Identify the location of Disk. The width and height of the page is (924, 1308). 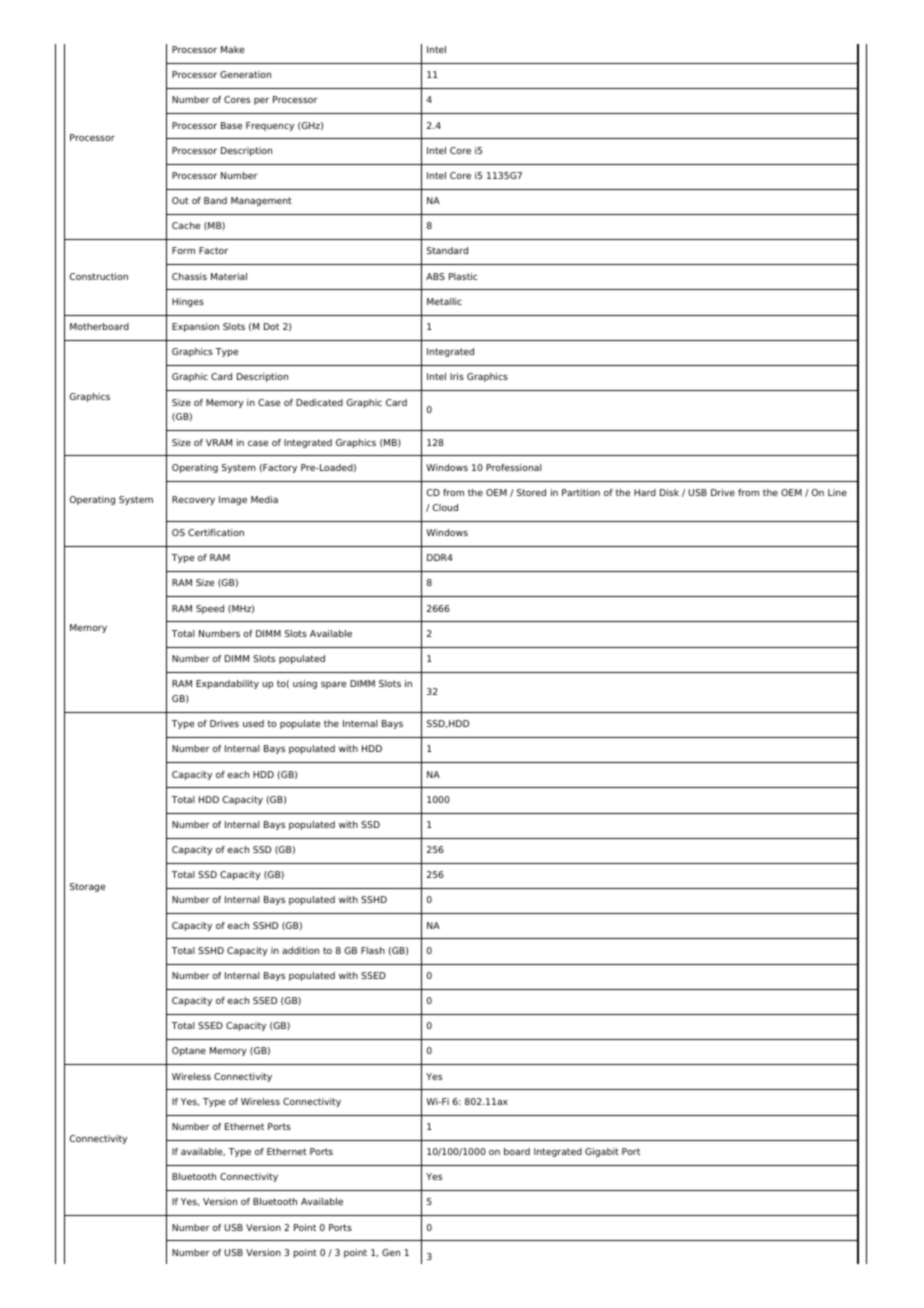
(669, 492).
